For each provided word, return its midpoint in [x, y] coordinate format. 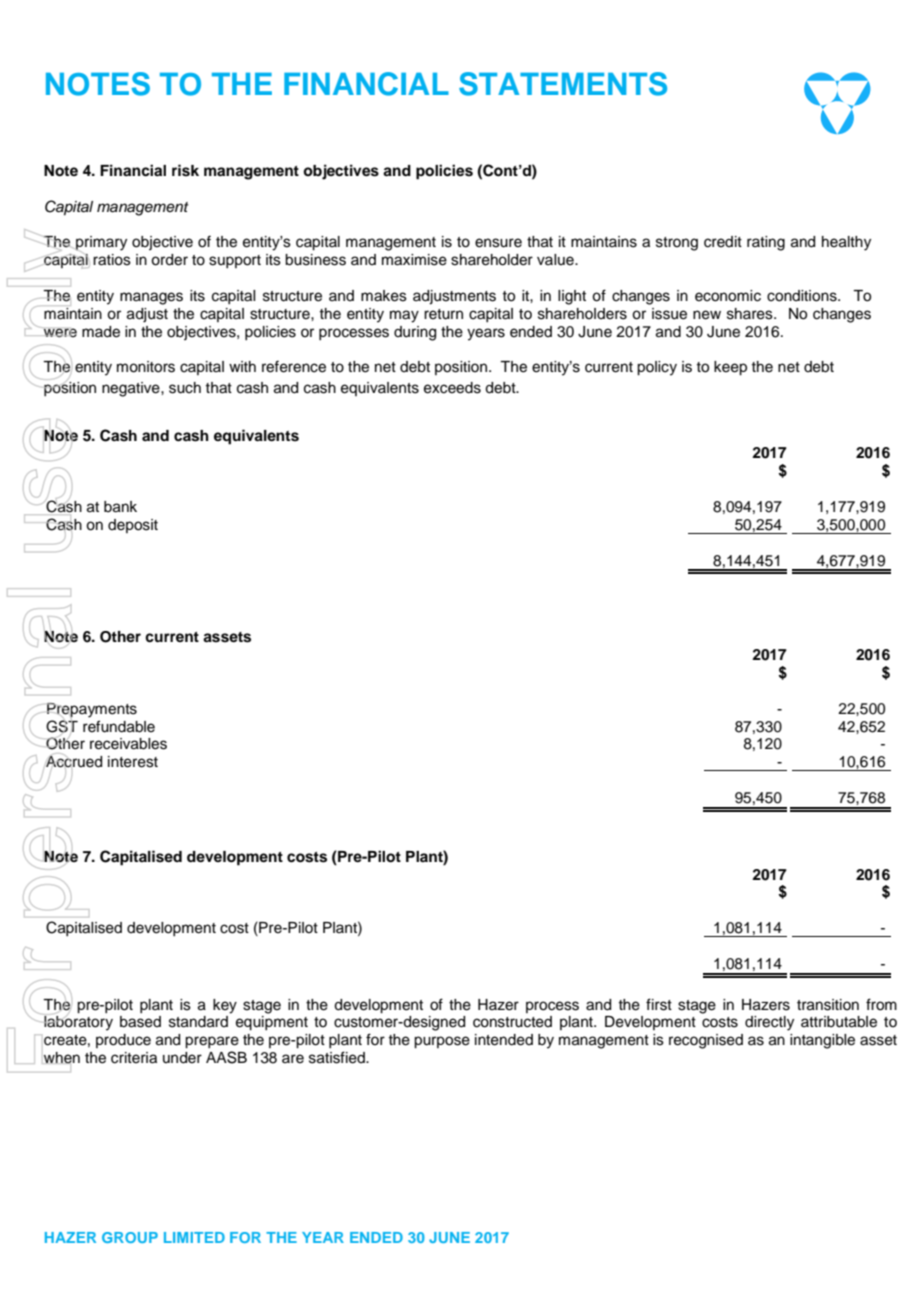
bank [120, 507]
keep [730, 368]
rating [766, 243]
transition [828, 1005]
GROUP [130, 1237]
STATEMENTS [563, 84]
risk [185, 170]
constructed [512, 1022]
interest [133, 762]
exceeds [452, 388]
